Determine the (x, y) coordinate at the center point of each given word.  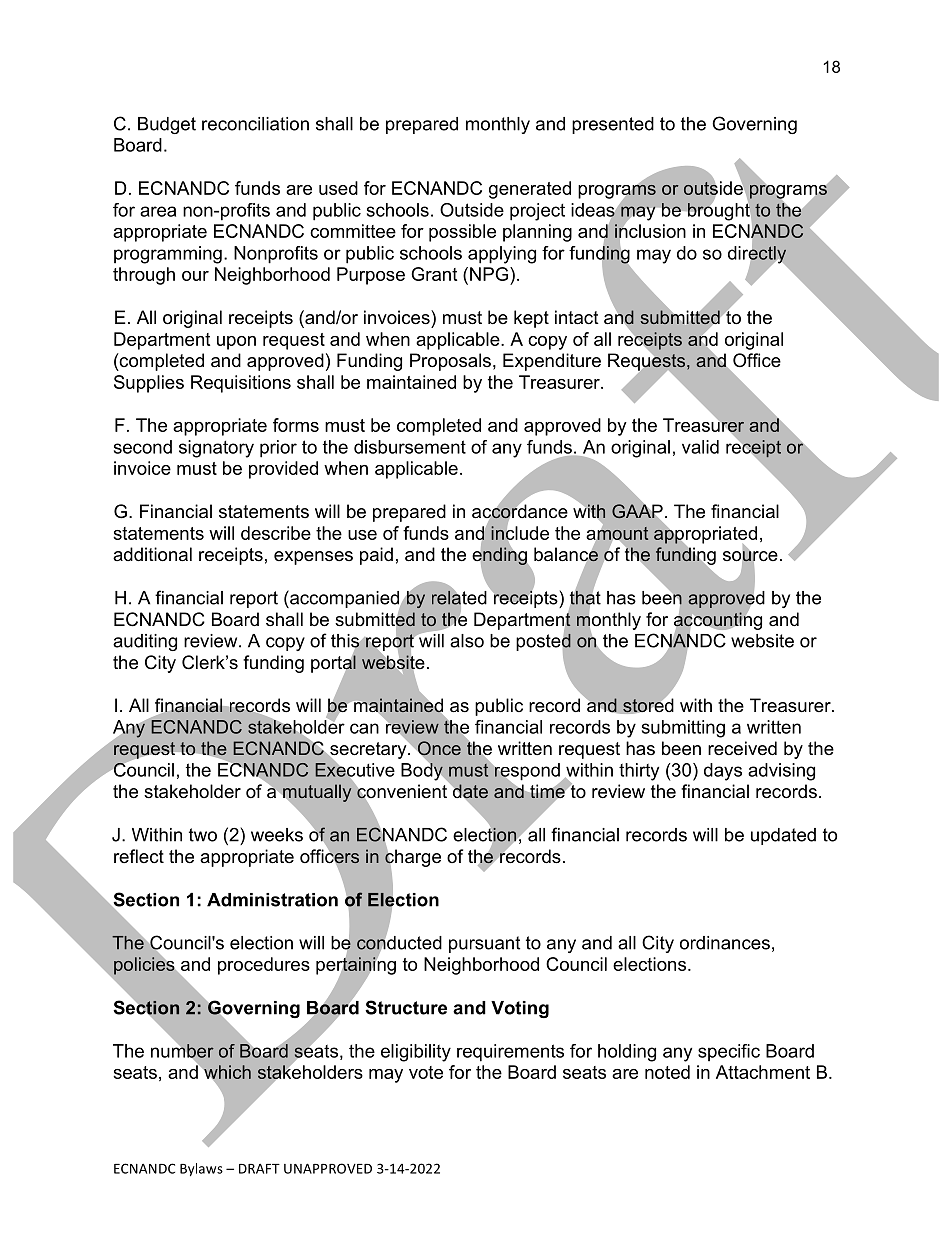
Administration (272, 900)
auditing (145, 642)
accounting (718, 621)
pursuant (484, 944)
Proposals (450, 362)
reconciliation (255, 124)
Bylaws (201, 1169)
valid (700, 447)
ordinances (725, 943)
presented (613, 125)
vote (426, 1072)
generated (530, 190)
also (467, 641)
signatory (216, 449)
